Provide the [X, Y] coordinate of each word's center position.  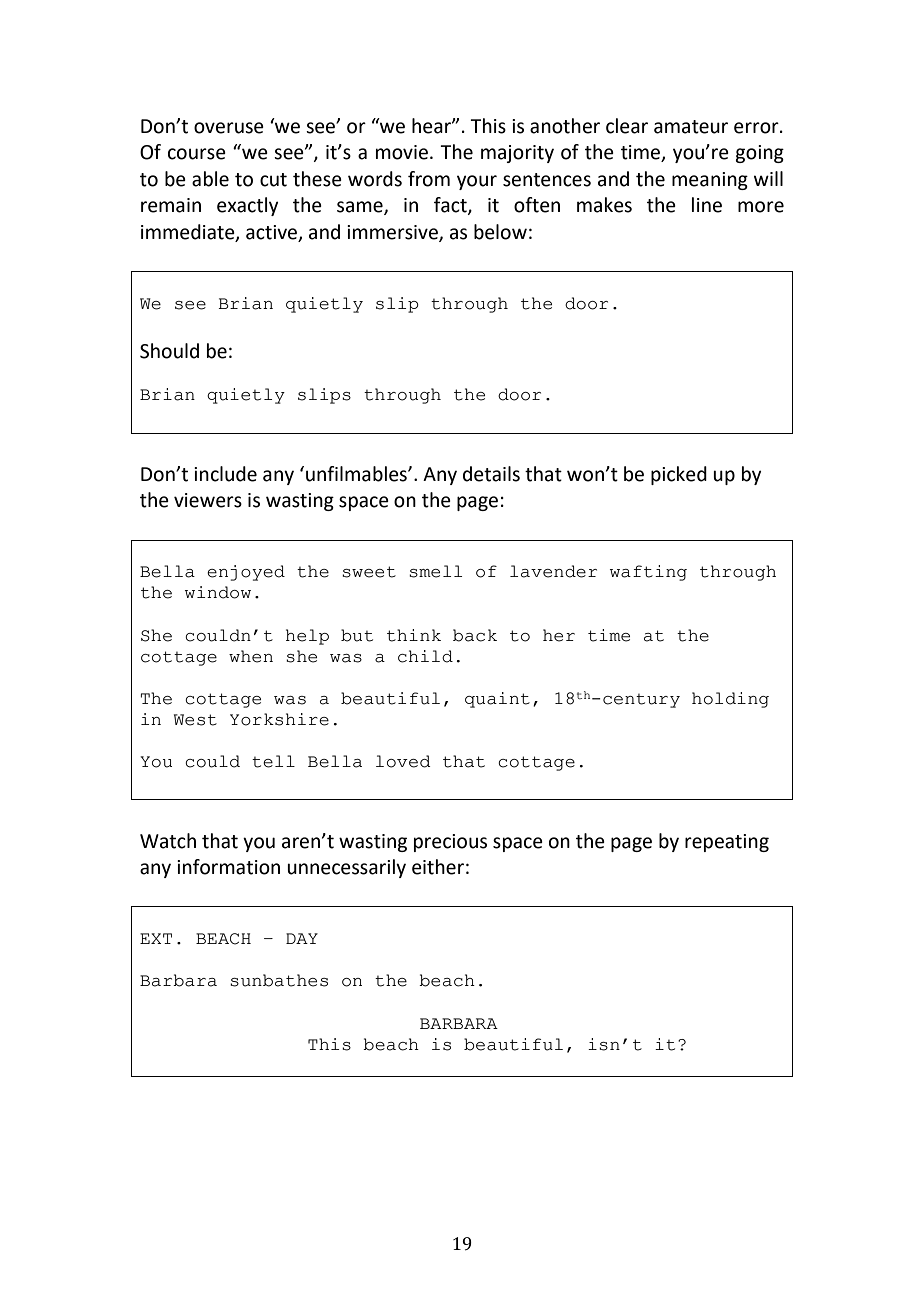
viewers [208, 500]
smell [435, 571]
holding [730, 700]
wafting [648, 573]
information [228, 867]
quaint [497, 700]
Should [169, 351]
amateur [691, 127]
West [195, 720]
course [197, 154]
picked [679, 475]
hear [432, 126]
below [500, 232]
